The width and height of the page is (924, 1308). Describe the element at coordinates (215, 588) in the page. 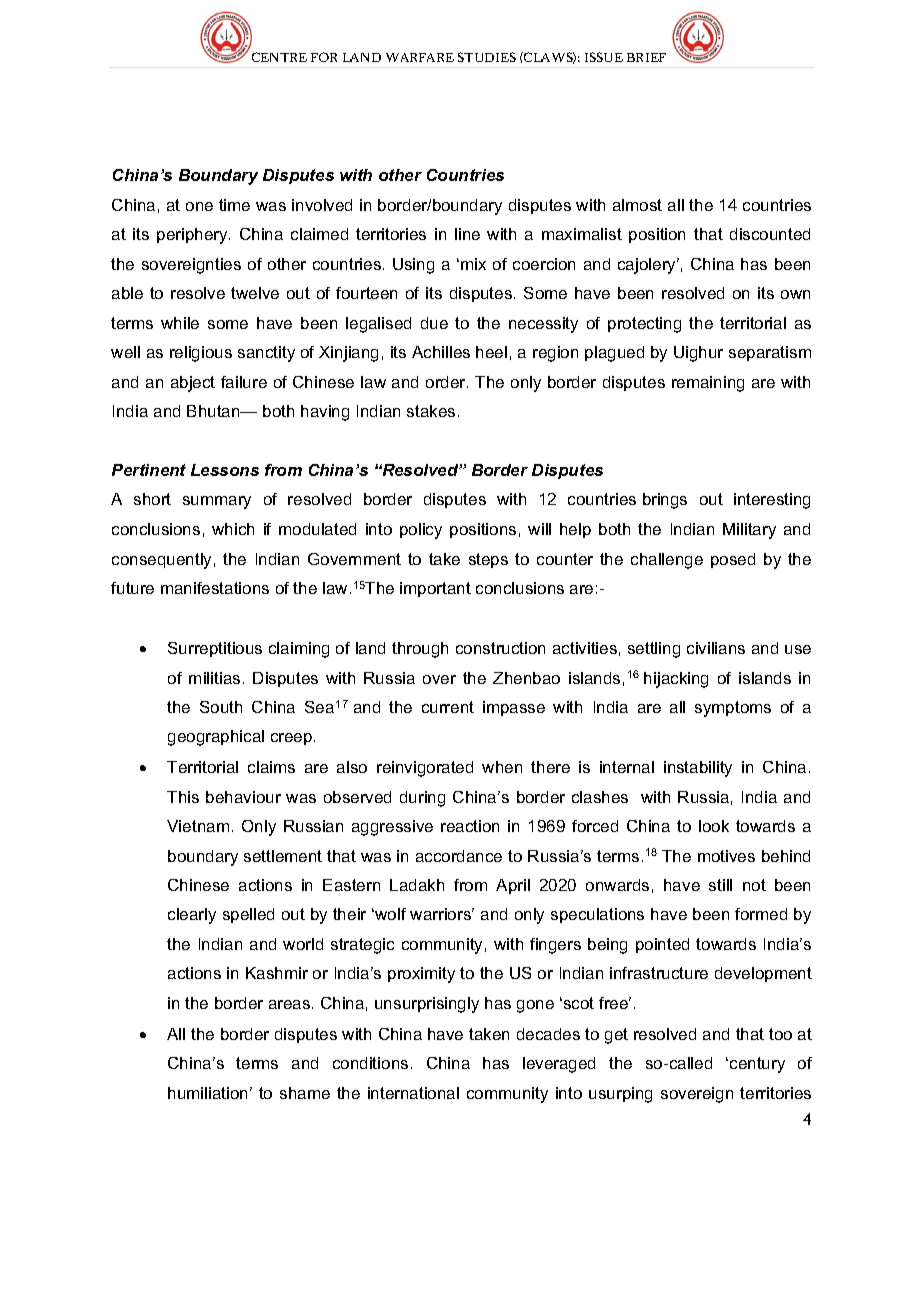

I see `manifestations` at that location.
